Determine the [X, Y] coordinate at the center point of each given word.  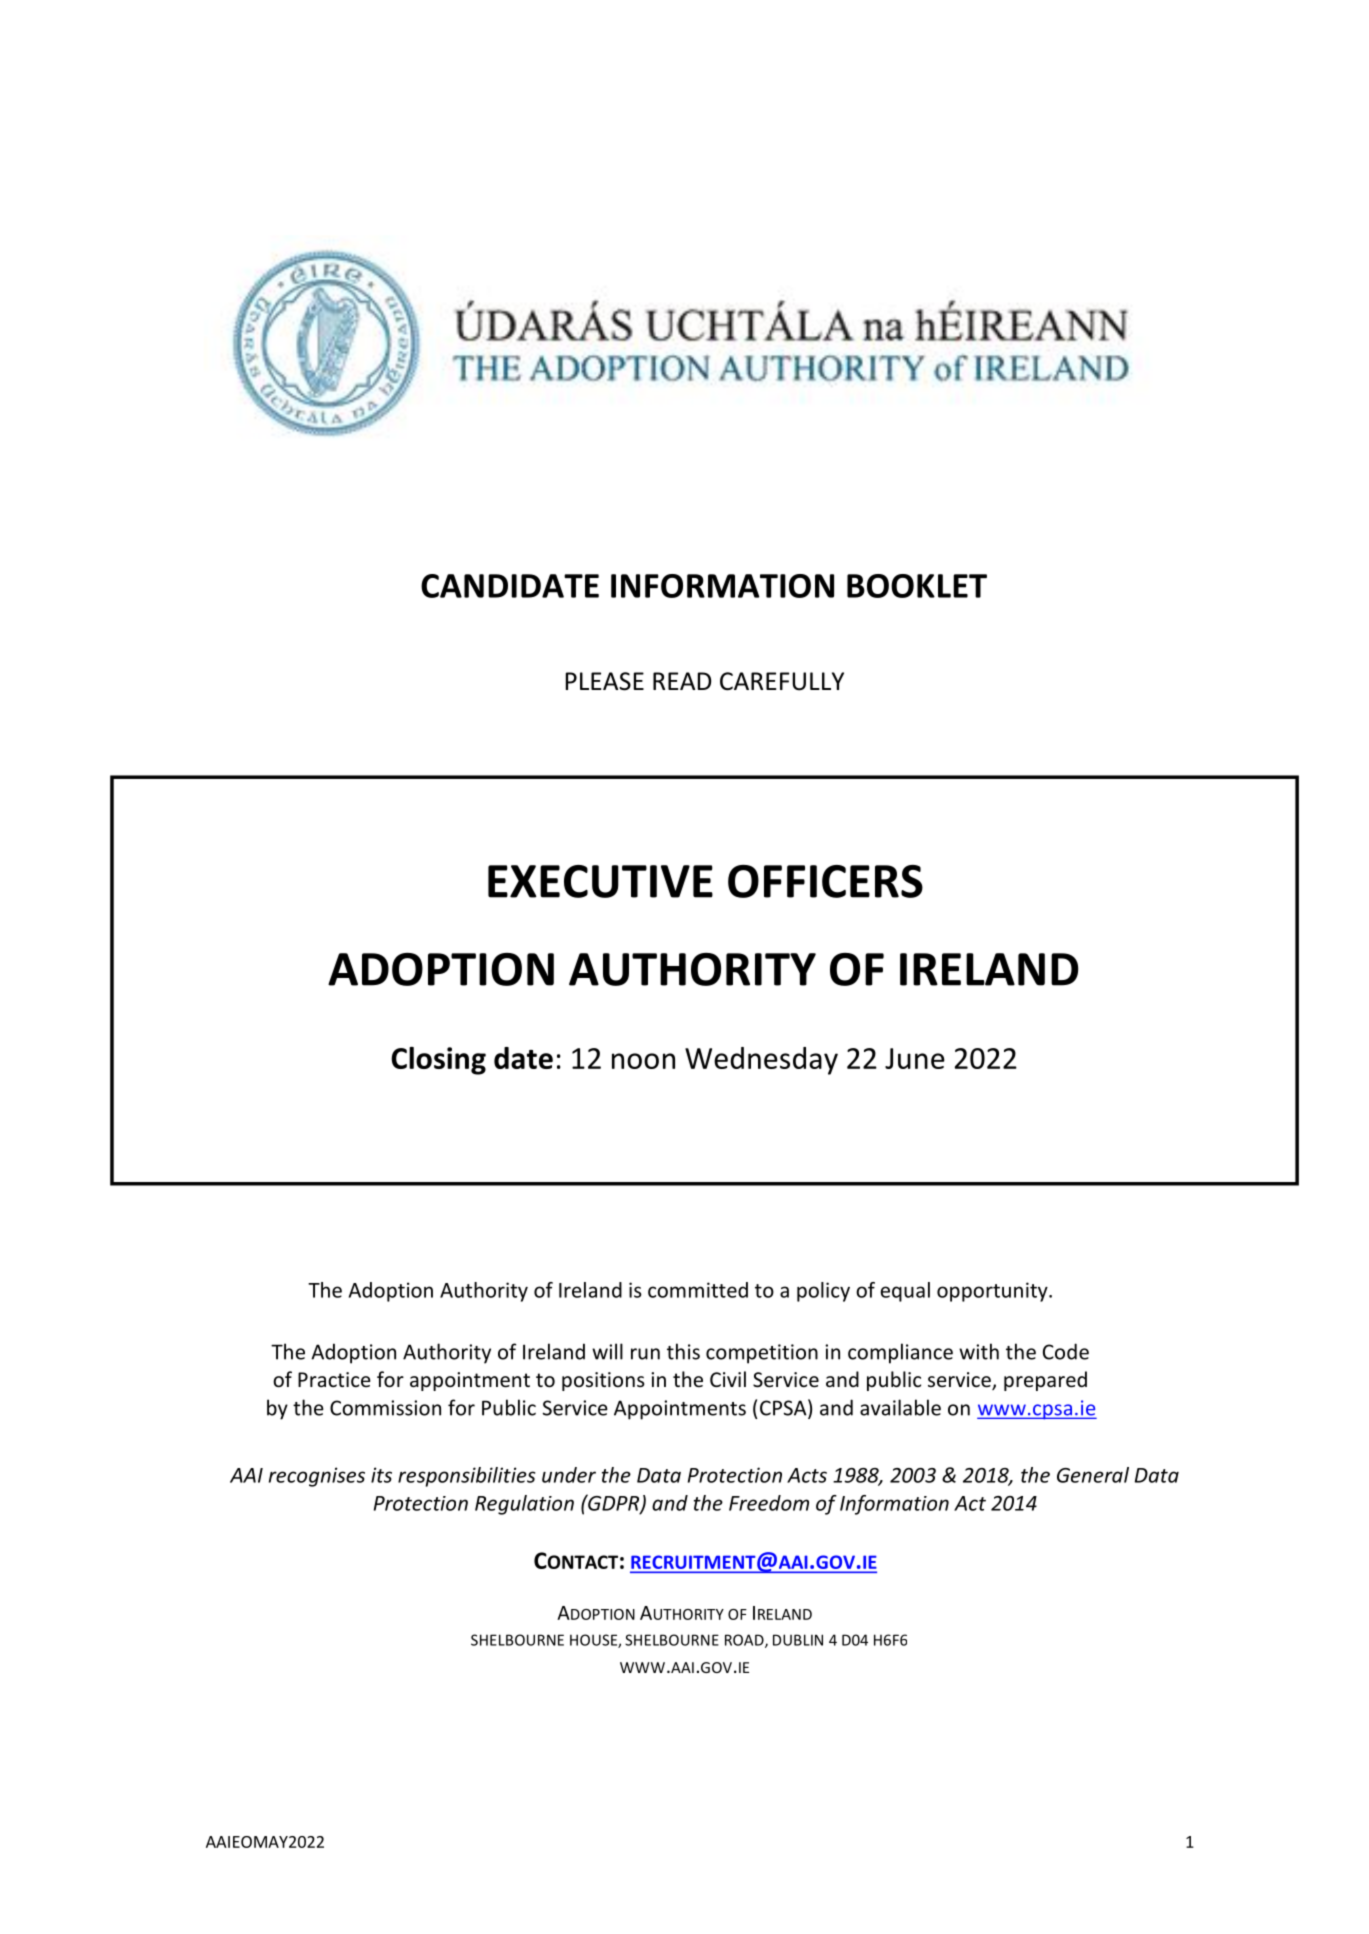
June [915, 1058]
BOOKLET [917, 586]
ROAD [745, 1641]
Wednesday [761, 1061]
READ [682, 681]
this [683, 1351]
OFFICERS [825, 881]
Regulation [524, 1505]
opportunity [993, 1292]
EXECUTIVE [600, 881]
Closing [438, 1061]
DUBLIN [798, 1640]
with [979, 1351]
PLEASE [605, 681]
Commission [385, 1408]
